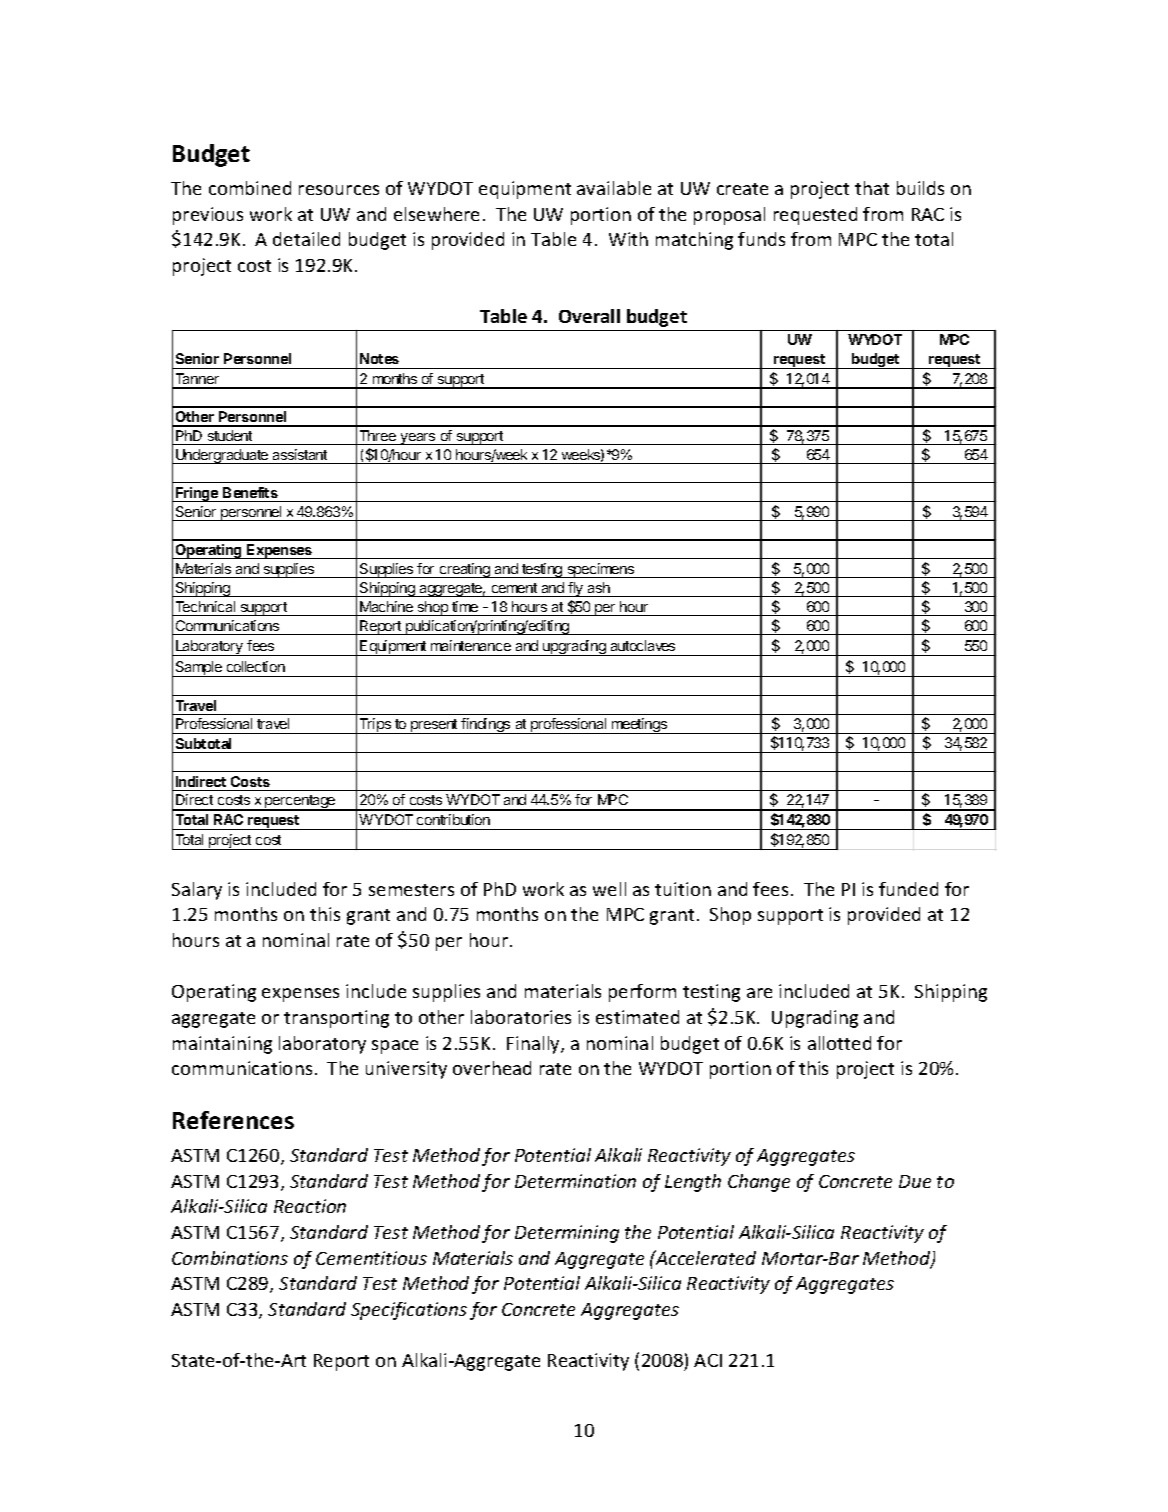 The height and width of the page is (1512, 1168). Describe the element at coordinates (300, 803) in the page. I see `percentage` at that location.
